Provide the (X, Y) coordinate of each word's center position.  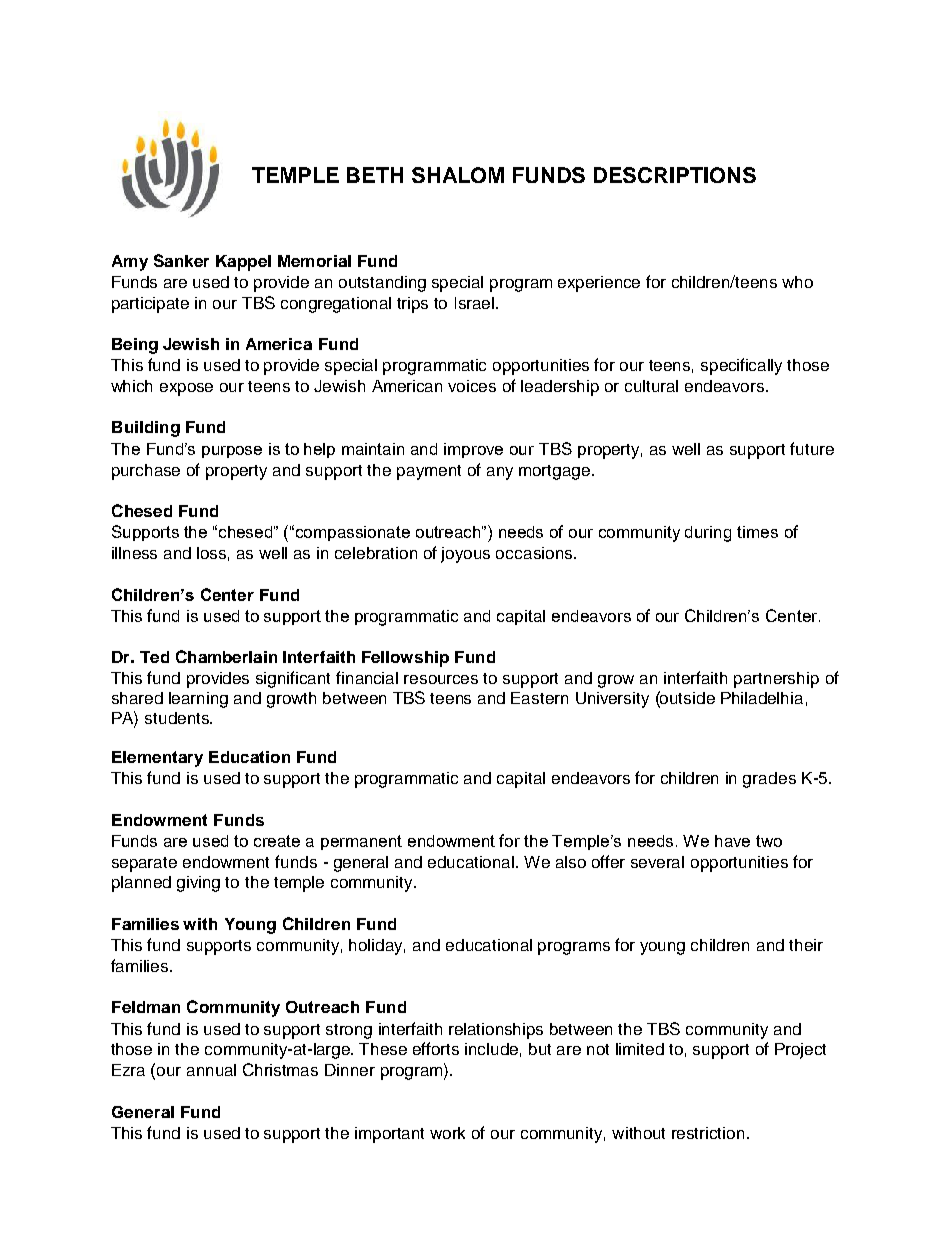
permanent (361, 842)
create (277, 841)
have (732, 841)
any (500, 473)
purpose (232, 452)
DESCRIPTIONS (675, 175)
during (708, 534)
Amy (130, 263)
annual (211, 1070)
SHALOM (458, 175)
